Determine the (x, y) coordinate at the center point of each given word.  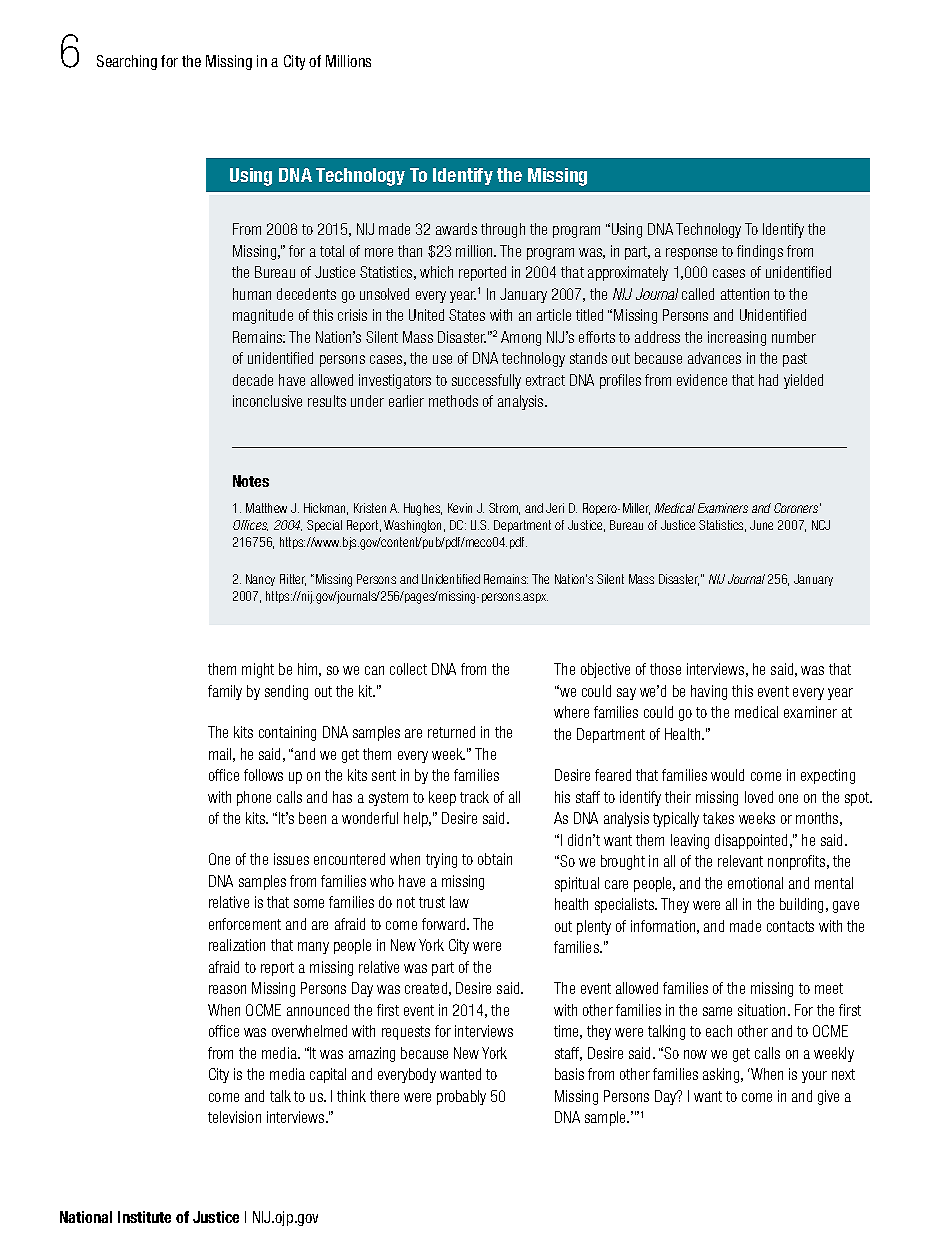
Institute (144, 1217)
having (709, 692)
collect (408, 669)
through (503, 230)
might (258, 670)
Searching (127, 62)
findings (760, 252)
